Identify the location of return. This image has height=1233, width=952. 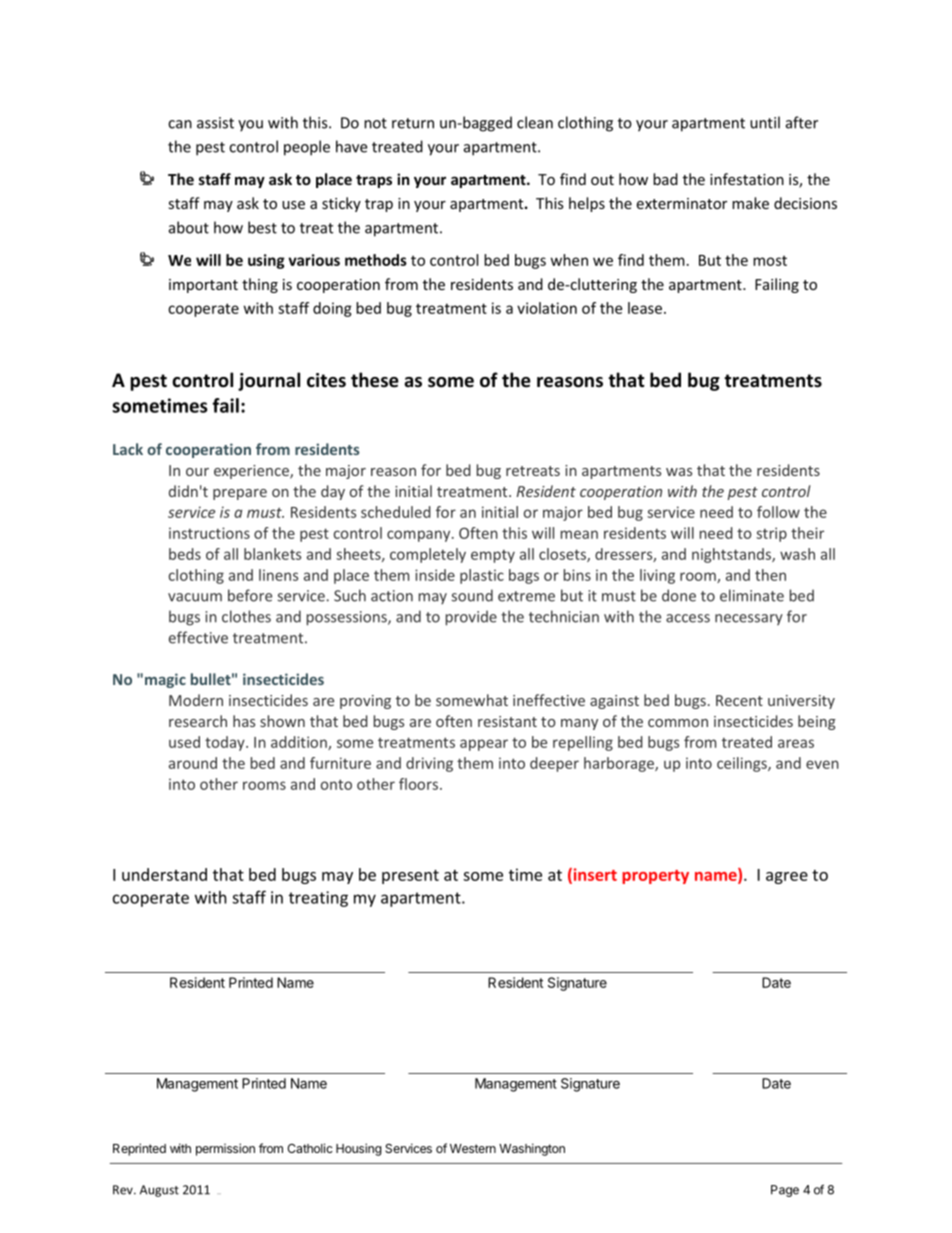
(413, 123).
